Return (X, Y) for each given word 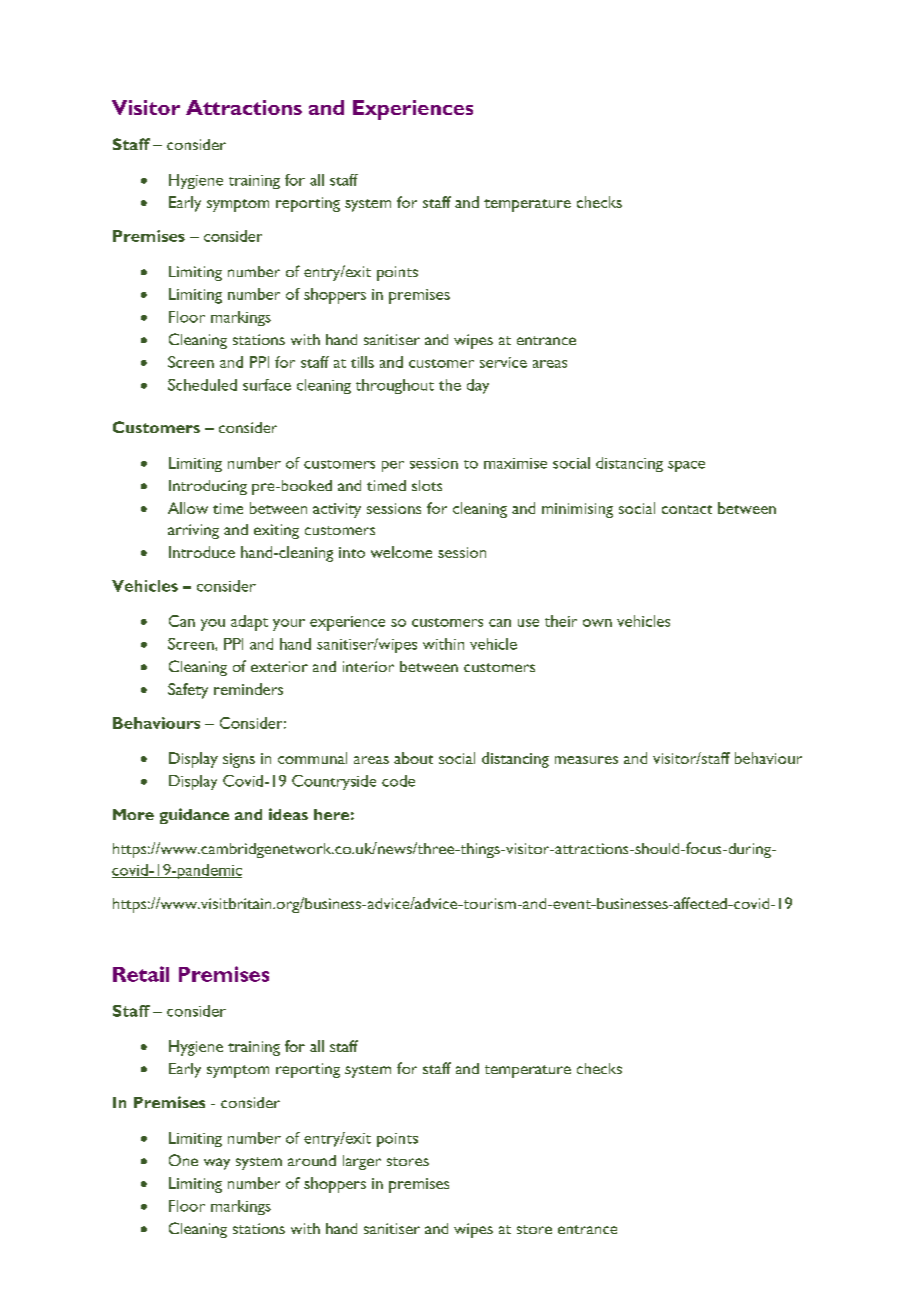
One (183, 1160)
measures (586, 760)
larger (362, 1162)
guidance (194, 816)
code (398, 781)
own (597, 623)
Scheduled (202, 385)
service (503, 362)
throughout (395, 386)
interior (368, 666)
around (312, 1160)
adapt (249, 623)
